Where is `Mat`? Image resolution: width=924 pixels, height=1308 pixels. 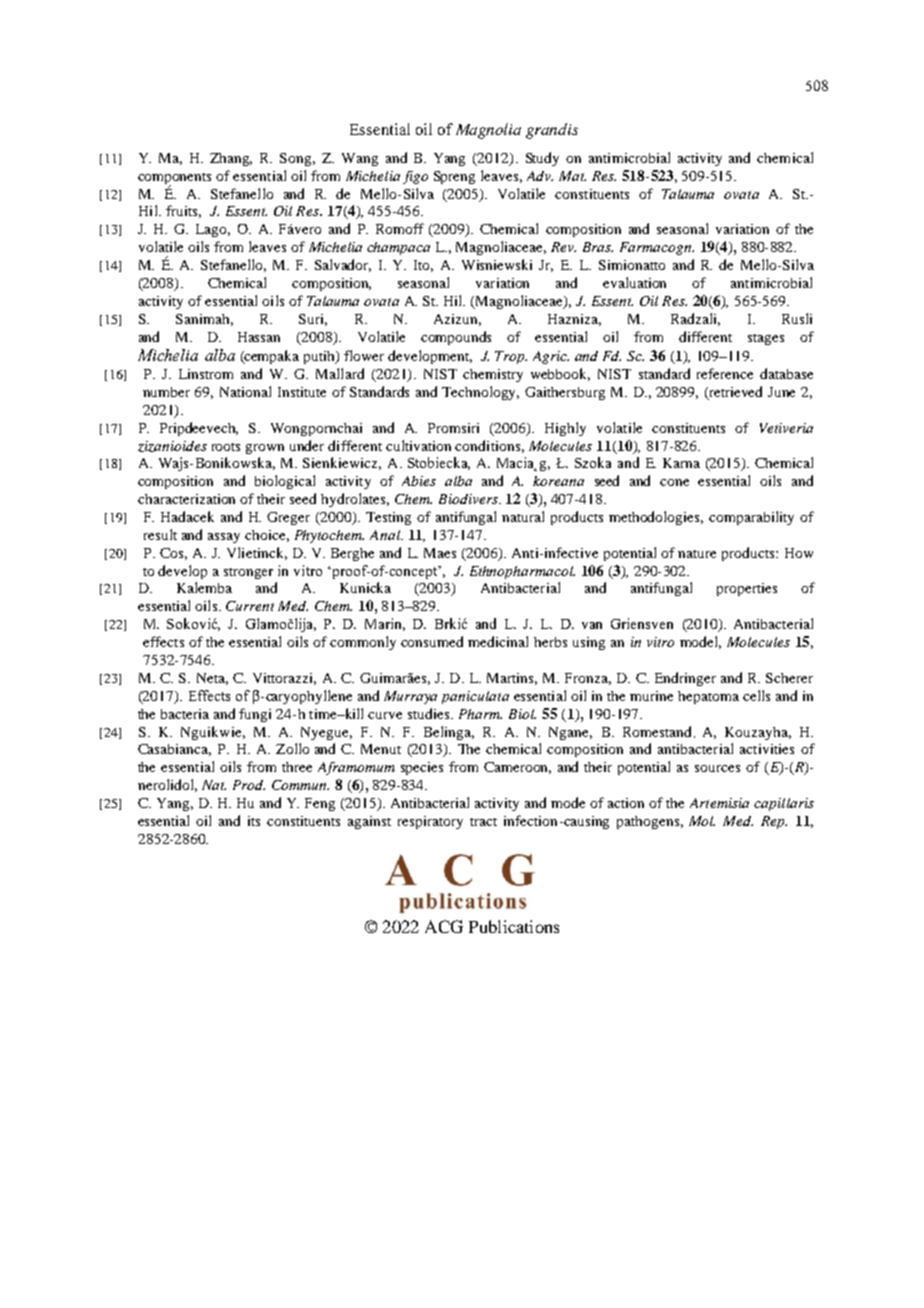
Mat is located at coordinates (572, 176).
